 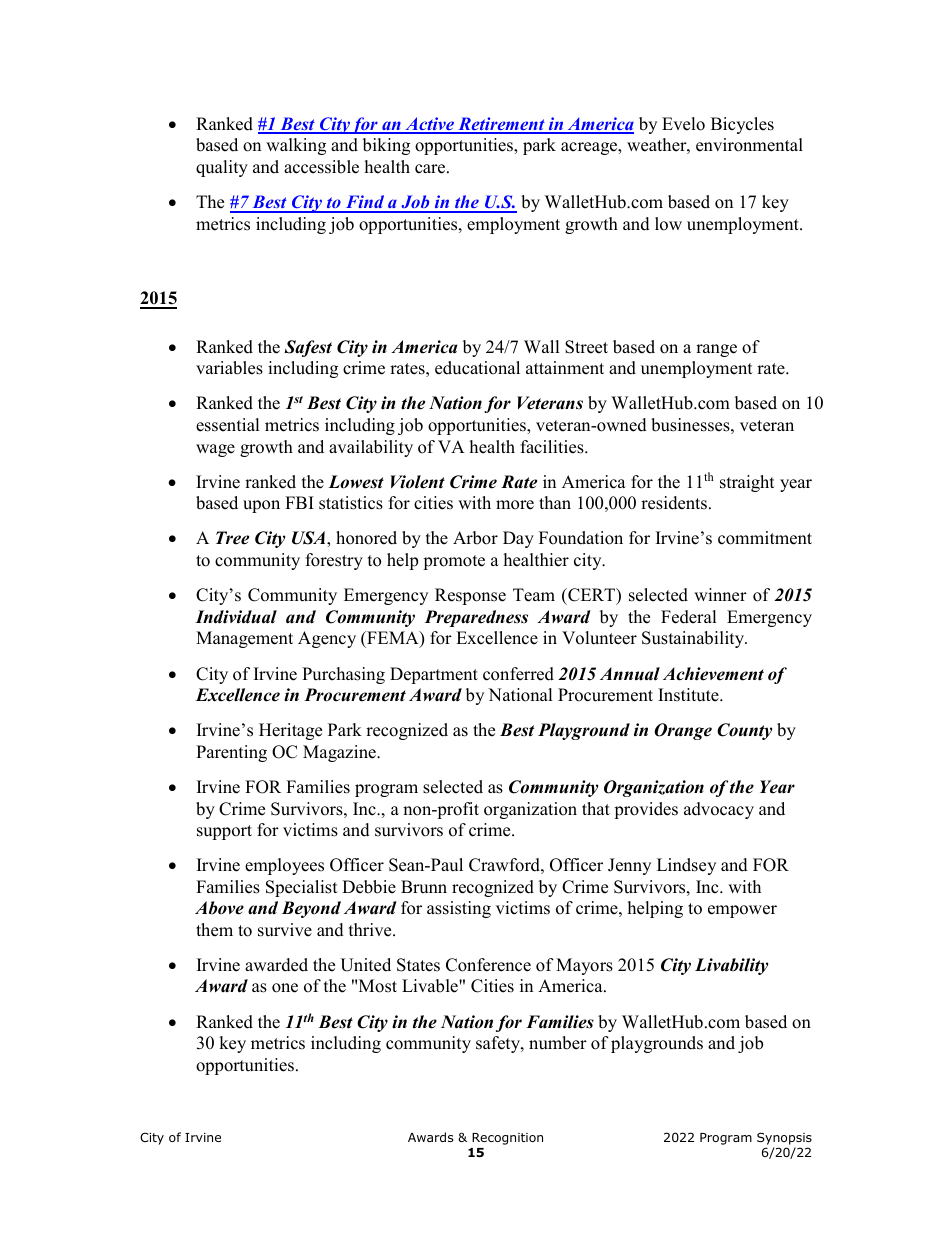 What do you see at coordinates (507, 1139) in the screenshot?
I see `Recognition` at bounding box center [507, 1139].
